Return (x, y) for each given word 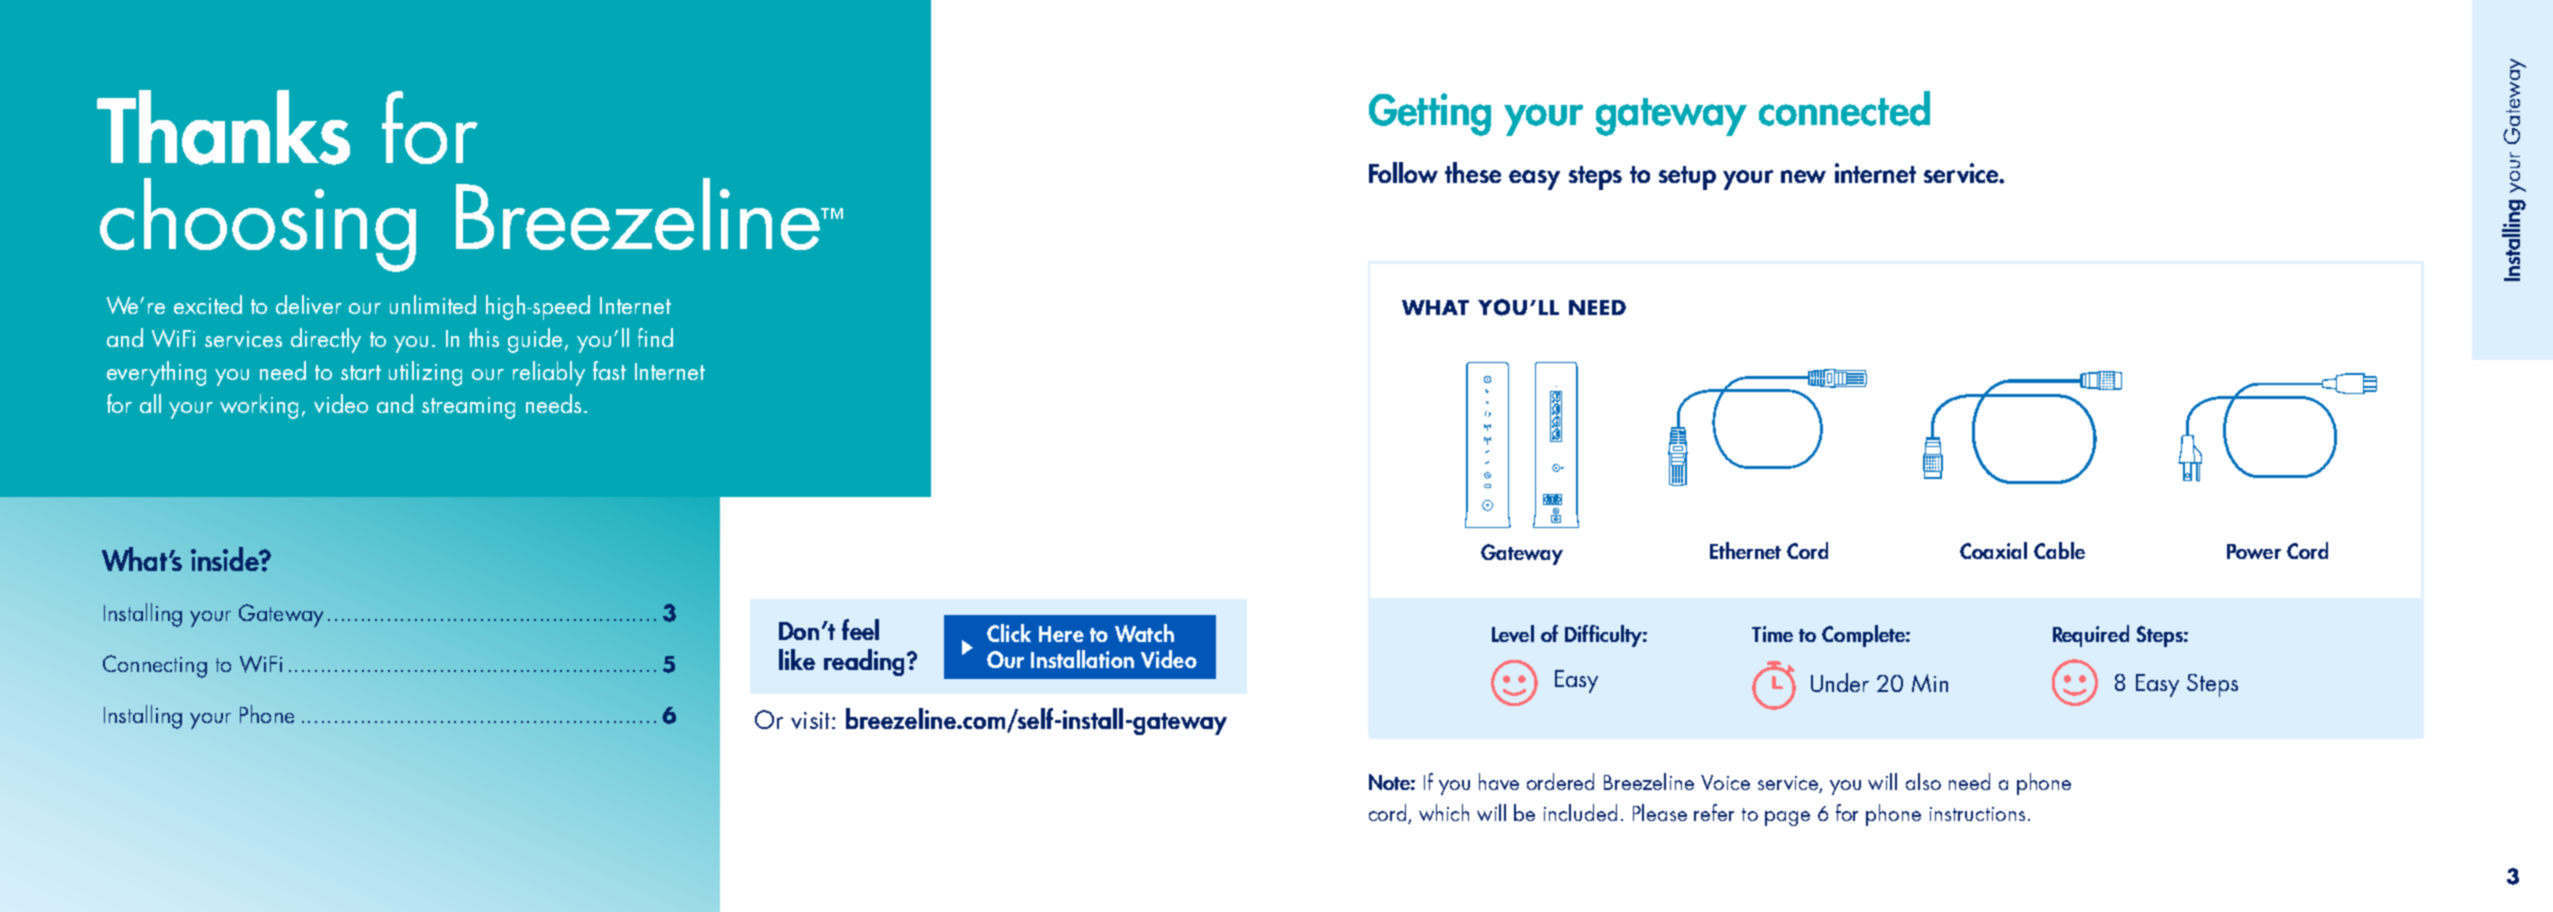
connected (1844, 108)
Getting (1430, 114)
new (1803, 176)
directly (326, 340)
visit (812, 720)
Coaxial (1993, 550)
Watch (1144, 633)
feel (860, 629)
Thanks (223, 127)
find (655, 337)
